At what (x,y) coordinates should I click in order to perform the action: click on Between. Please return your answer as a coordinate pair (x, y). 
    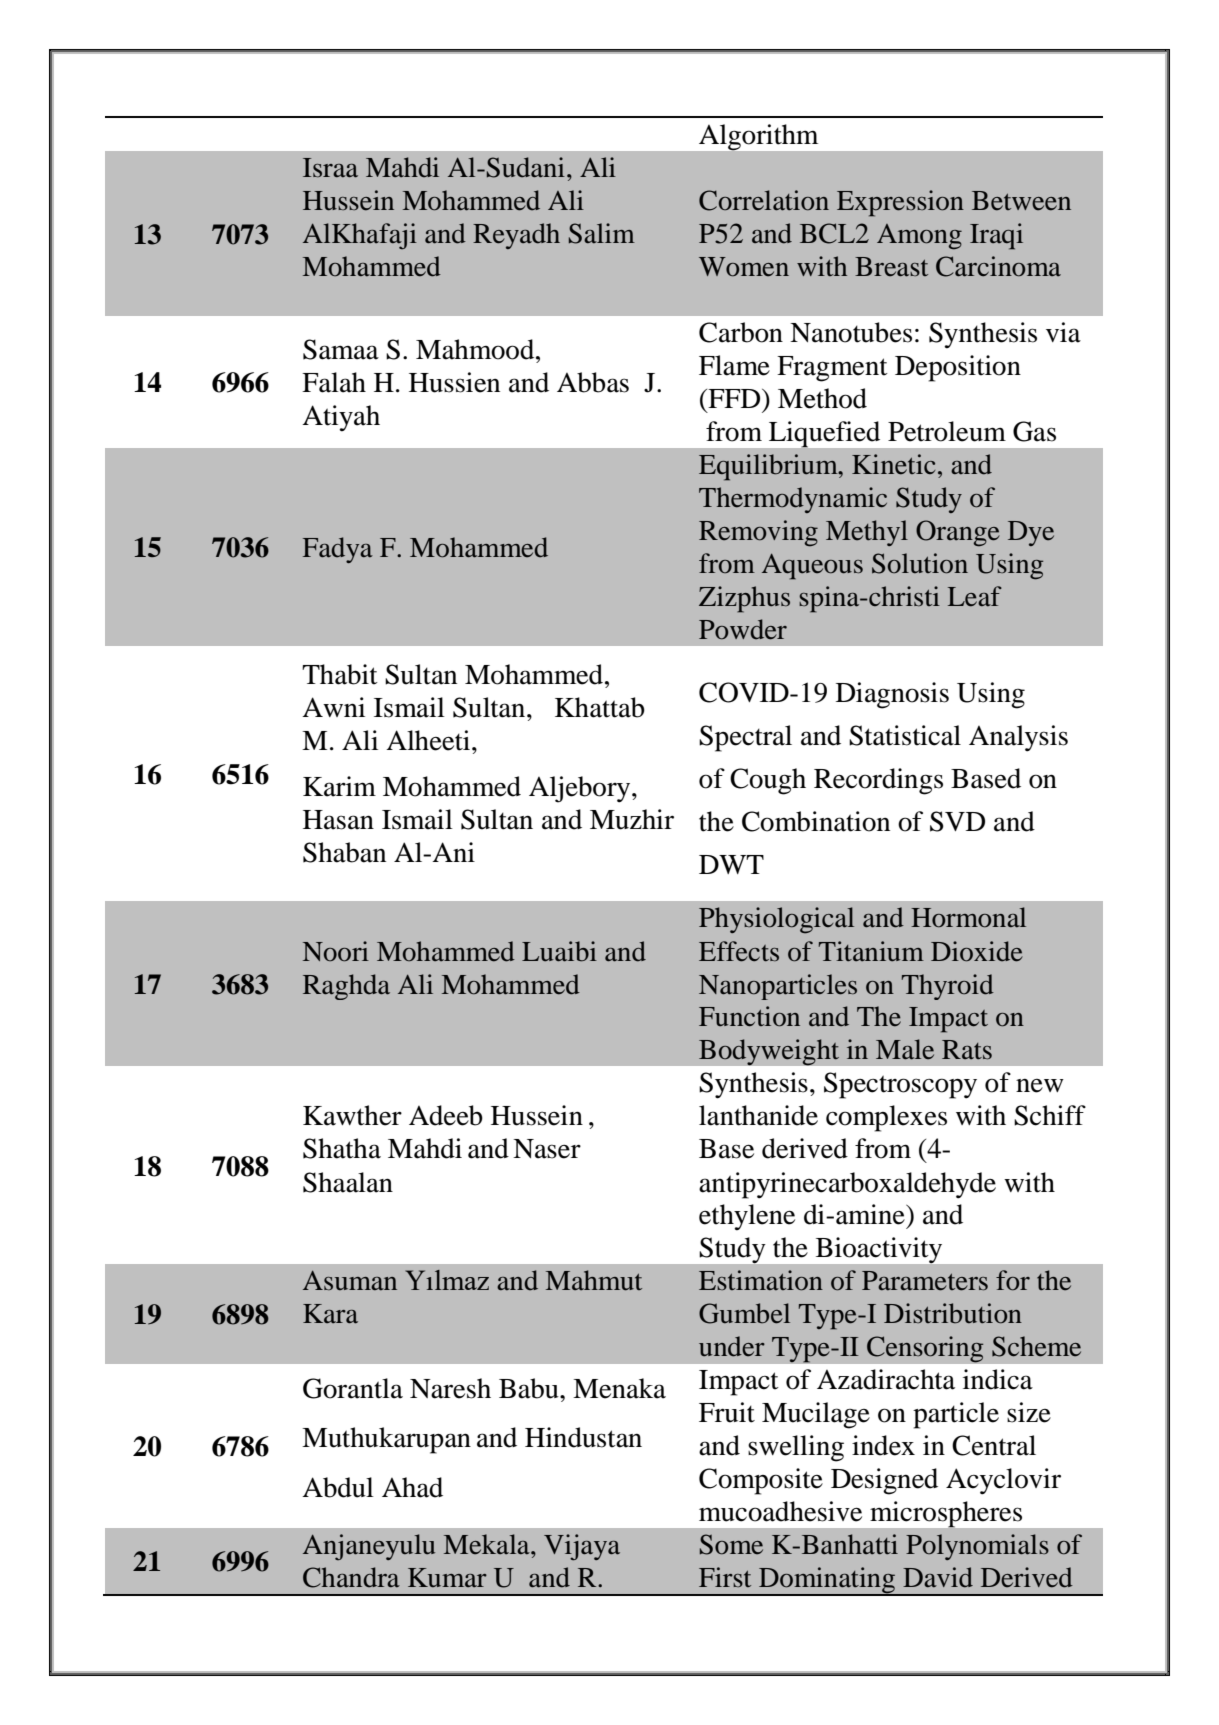
    Looking at the image, I should click on (1021, 201).
